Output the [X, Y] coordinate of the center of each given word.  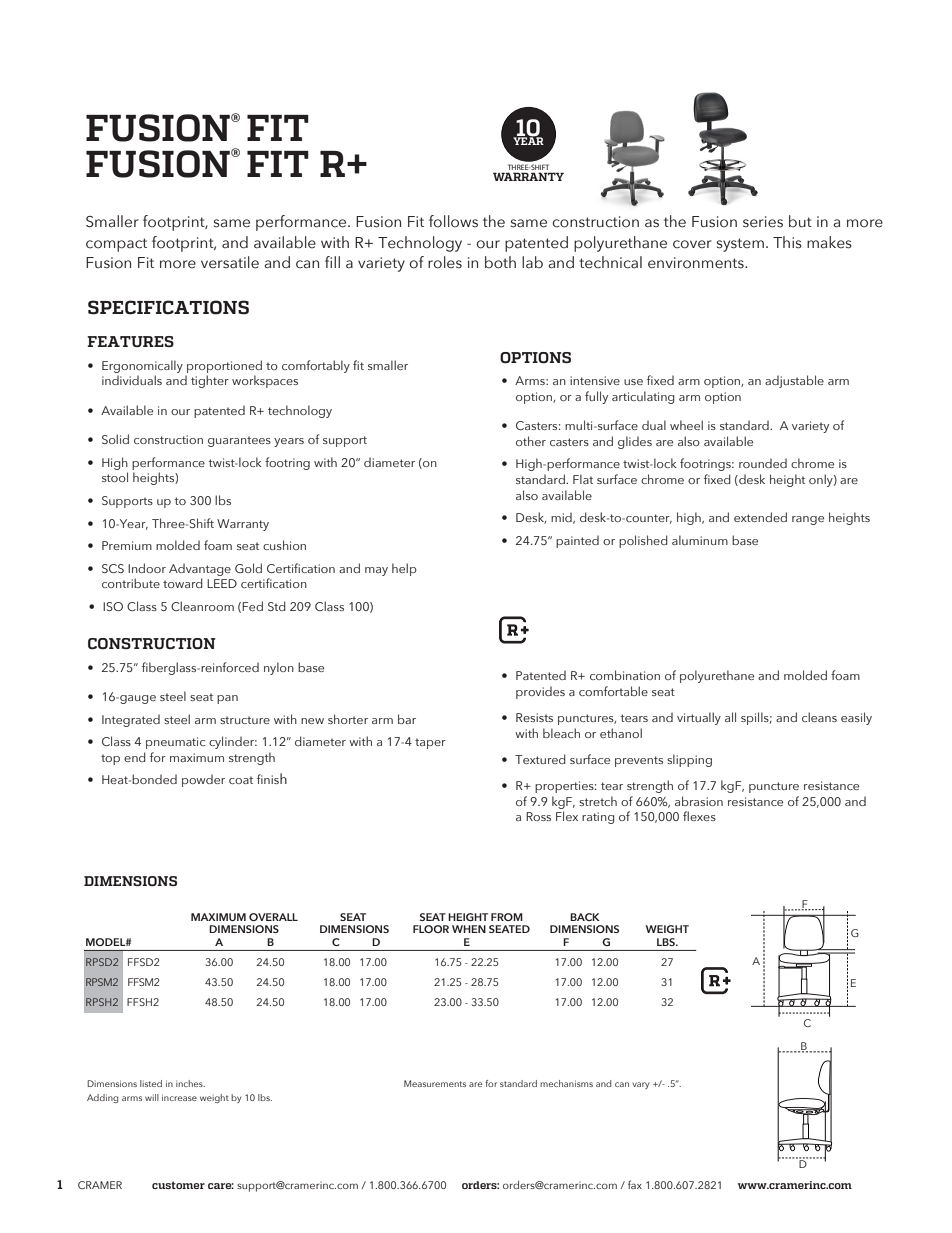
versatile [230, 262]
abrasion [699, 801]
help [404, 569]
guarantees [239, 441]
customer [178, 1185]
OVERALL [273, 917]
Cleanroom [202, 606]
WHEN [469, 929]
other [531, 441]
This [787, 242]
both [500, 262]
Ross [538, 816]
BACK [585, 917]
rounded [763, 463]
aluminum [700, 540]
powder [203, 780]
